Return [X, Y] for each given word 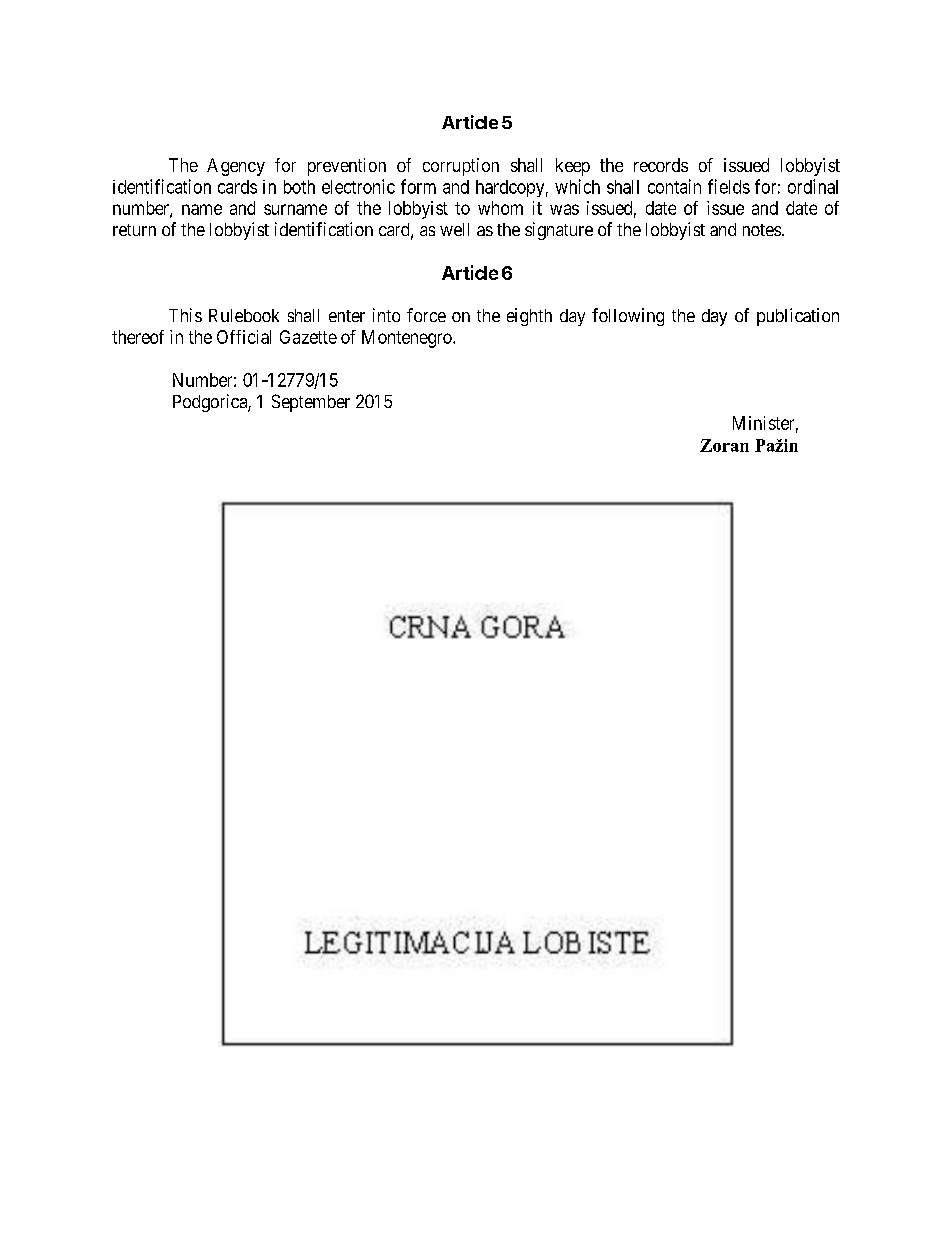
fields [729, 186]
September [311, 403]
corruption [461, 167]
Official [244, 337]
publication [798, 317]
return [134, 230]
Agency [236, 167]
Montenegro [408, 339]
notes [762, 230]
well [454, 229]
